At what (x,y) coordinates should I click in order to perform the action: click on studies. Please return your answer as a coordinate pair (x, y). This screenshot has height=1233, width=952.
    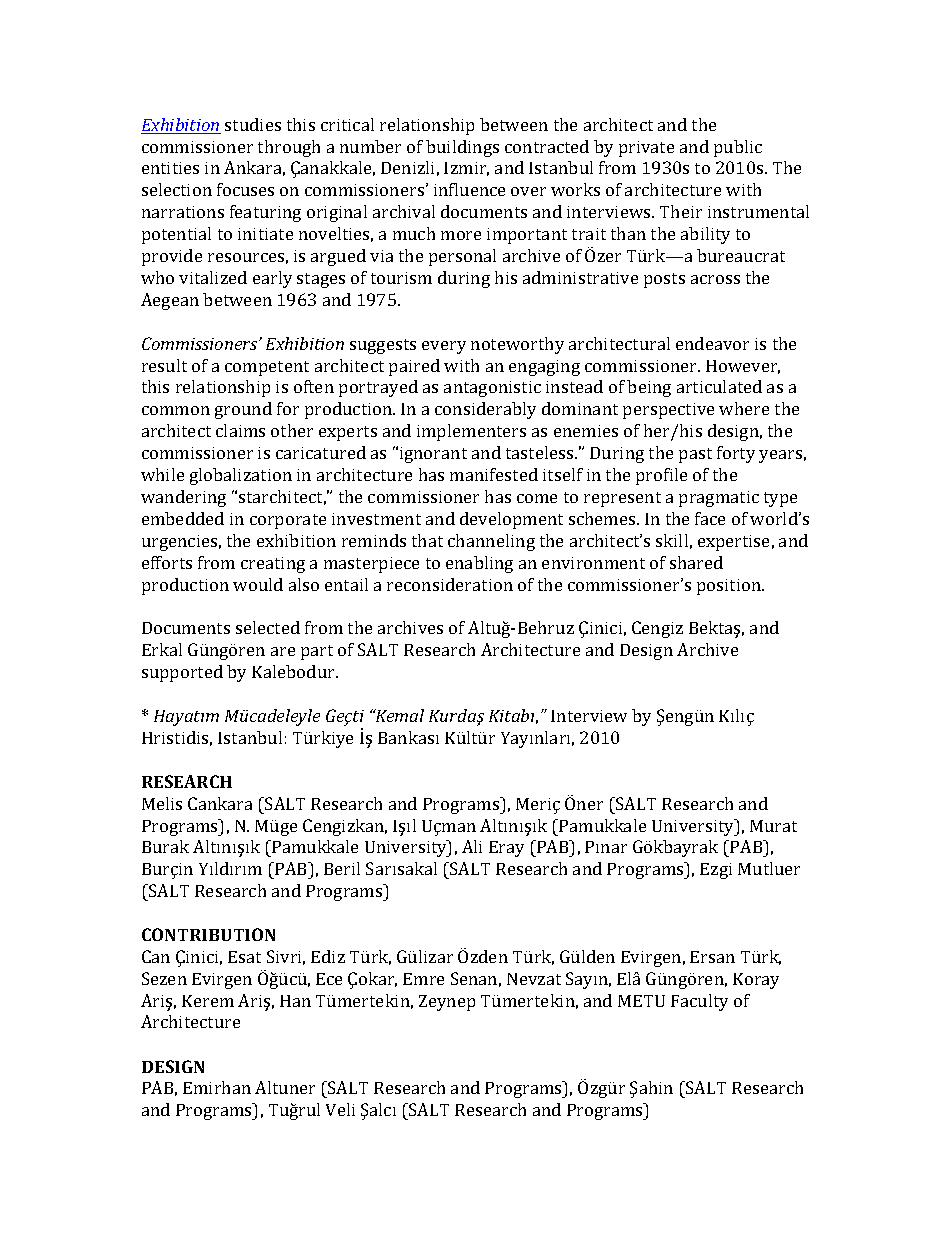
    Looking at the image, I should click on (253, 124).
